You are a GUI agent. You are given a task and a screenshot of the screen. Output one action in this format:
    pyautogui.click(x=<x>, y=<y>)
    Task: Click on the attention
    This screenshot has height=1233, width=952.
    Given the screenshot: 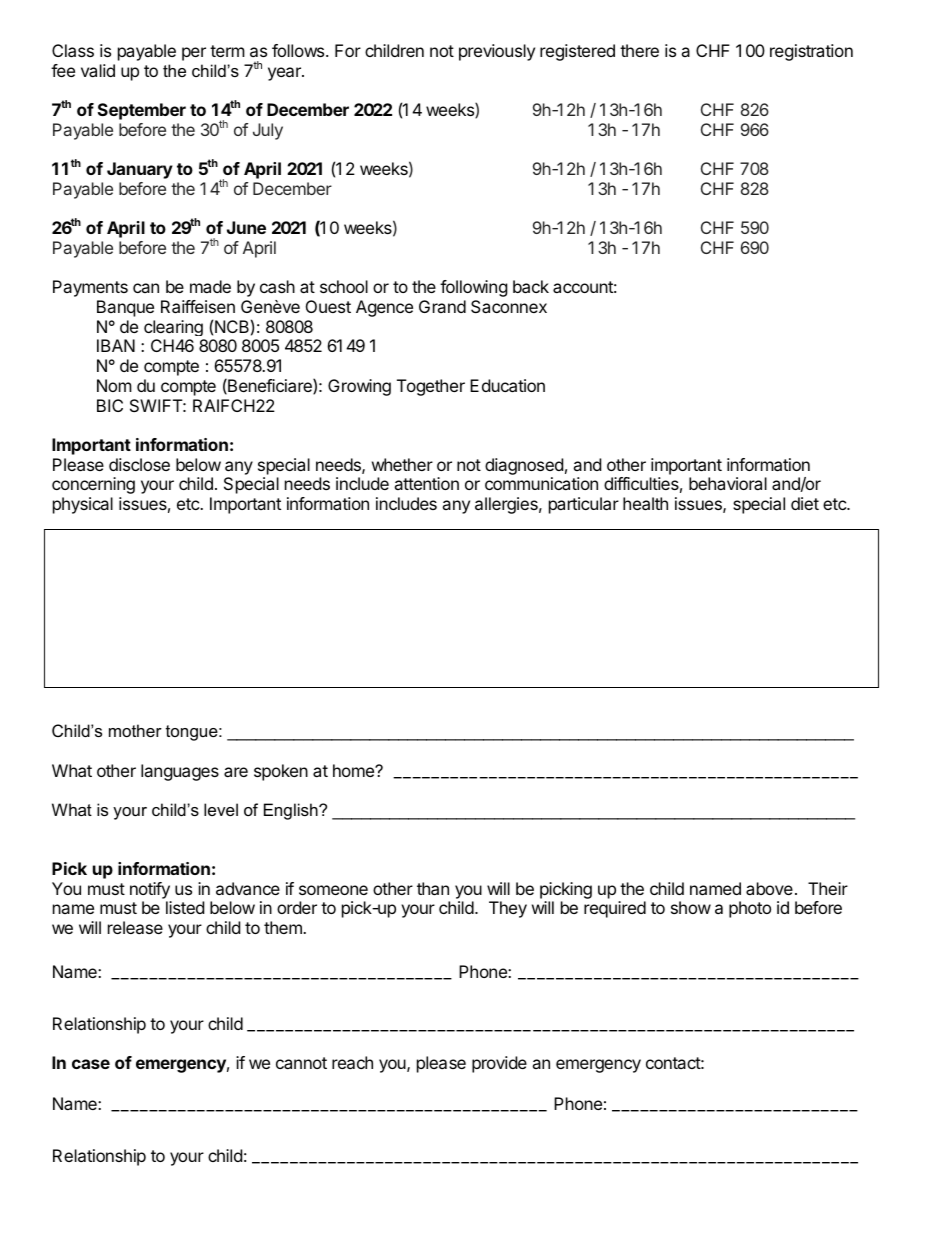 What is the action you would take?
    pyautogui.click(x=426, y=483)
